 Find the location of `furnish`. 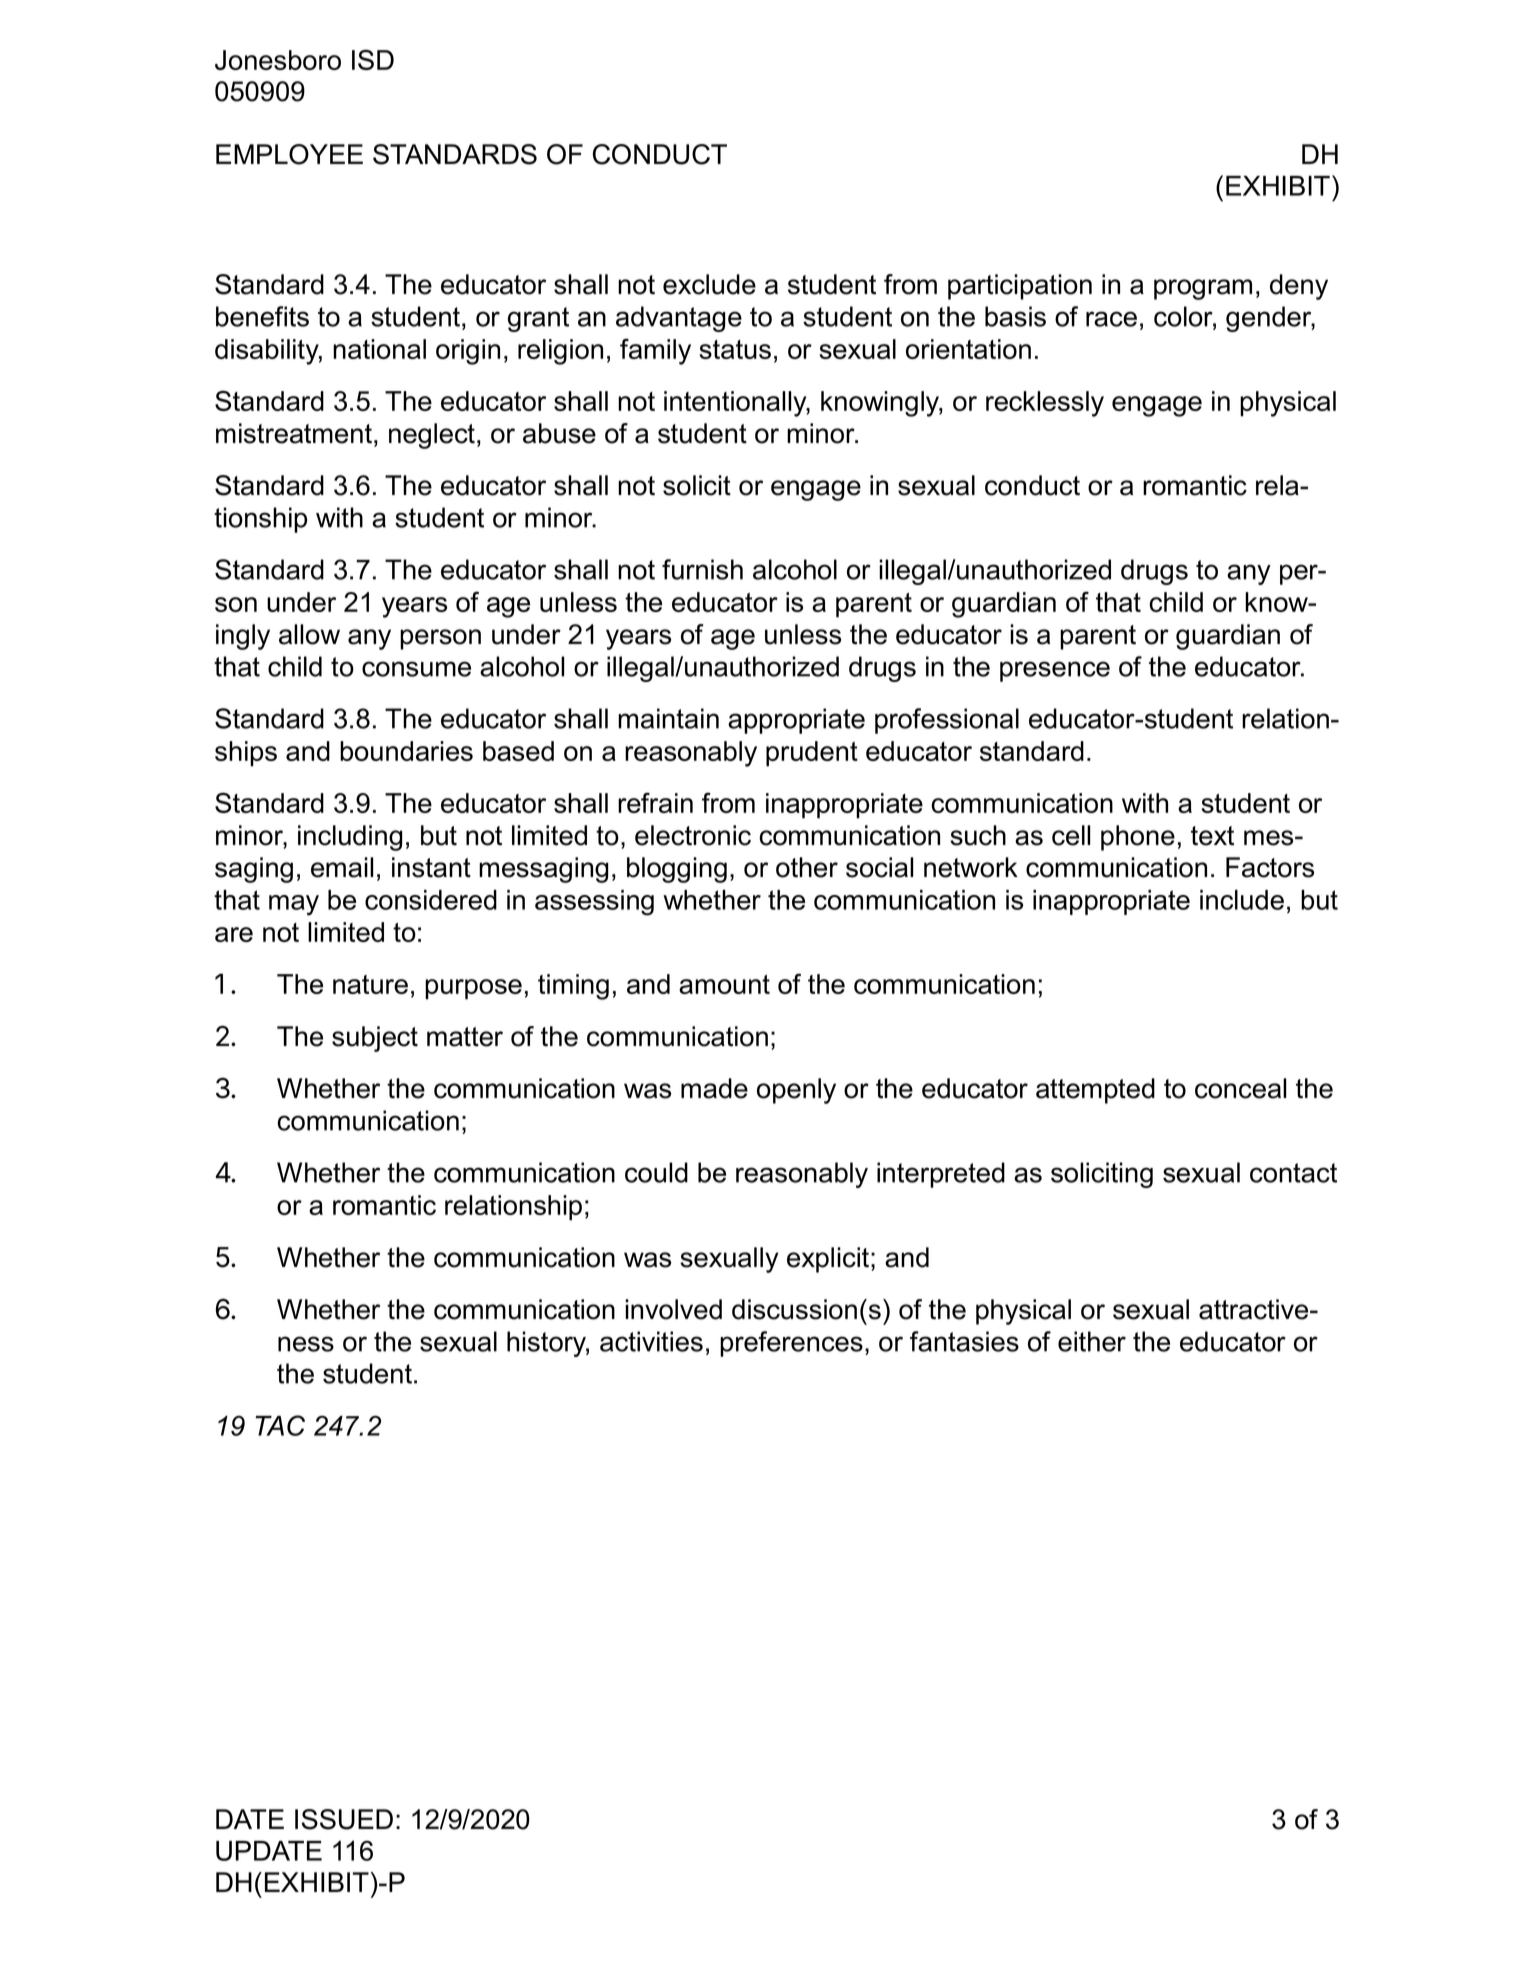

furnish is located at coordinates (702, 569).
